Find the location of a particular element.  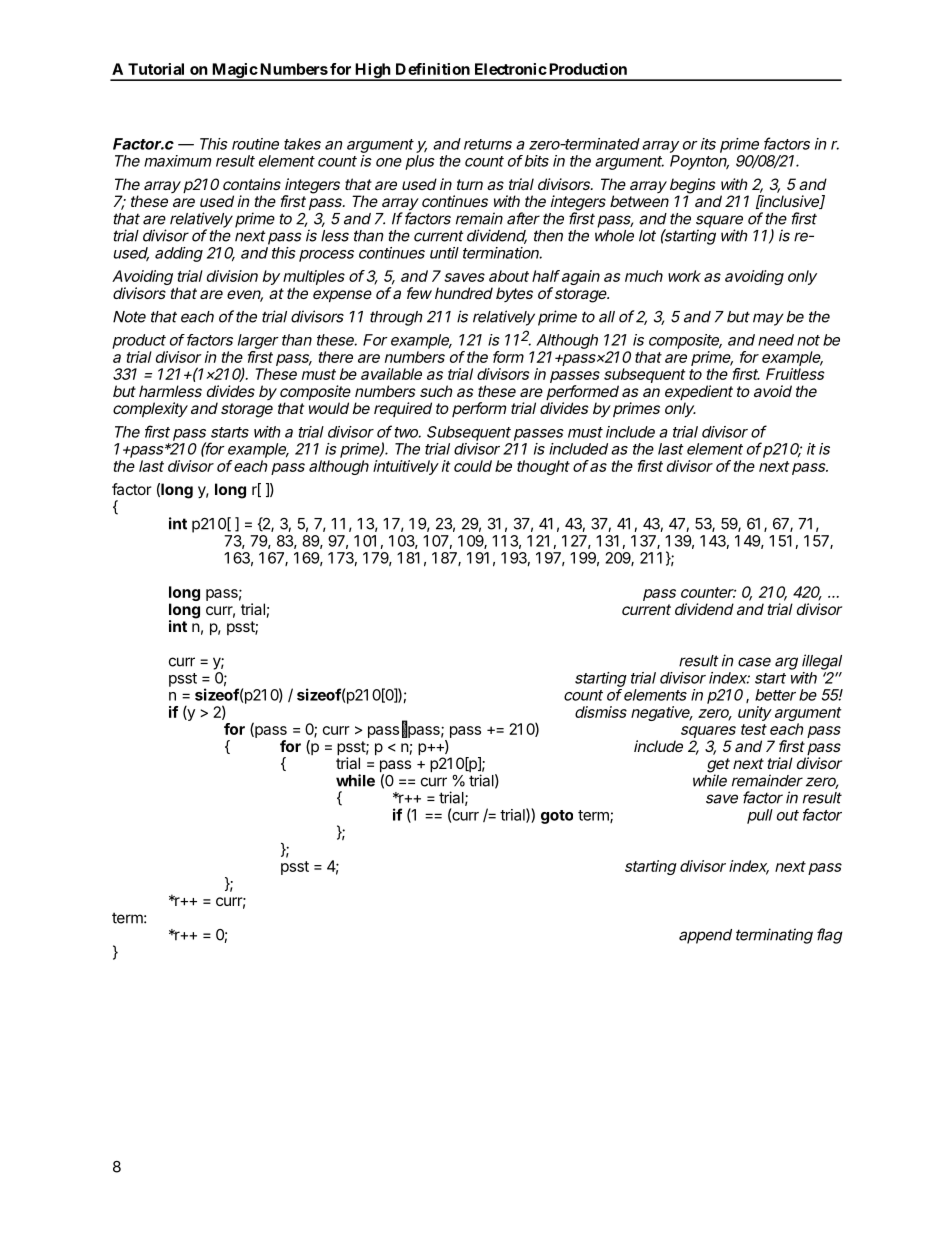

High is located at coordinates (373, 72).
